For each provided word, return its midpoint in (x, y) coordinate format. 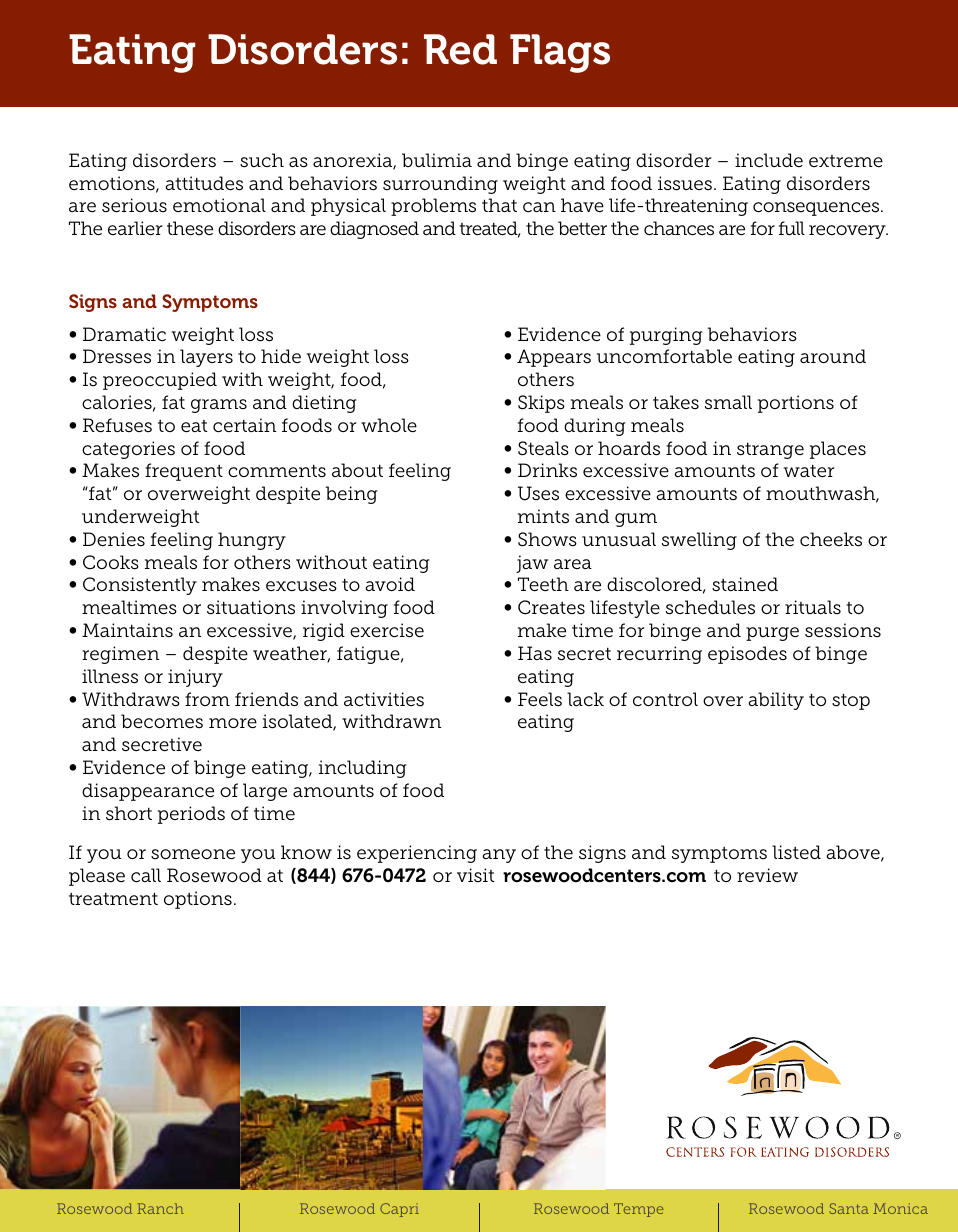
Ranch (160, 1208)
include (769, 160)
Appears (554, 358)
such (262, 160)
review (767, 875)
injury (195, 678)
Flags (560, 53)
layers (206, 358)
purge (772, 634)
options (198, 900)
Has (535, 653)
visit (476, 875)
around (833, 356)
